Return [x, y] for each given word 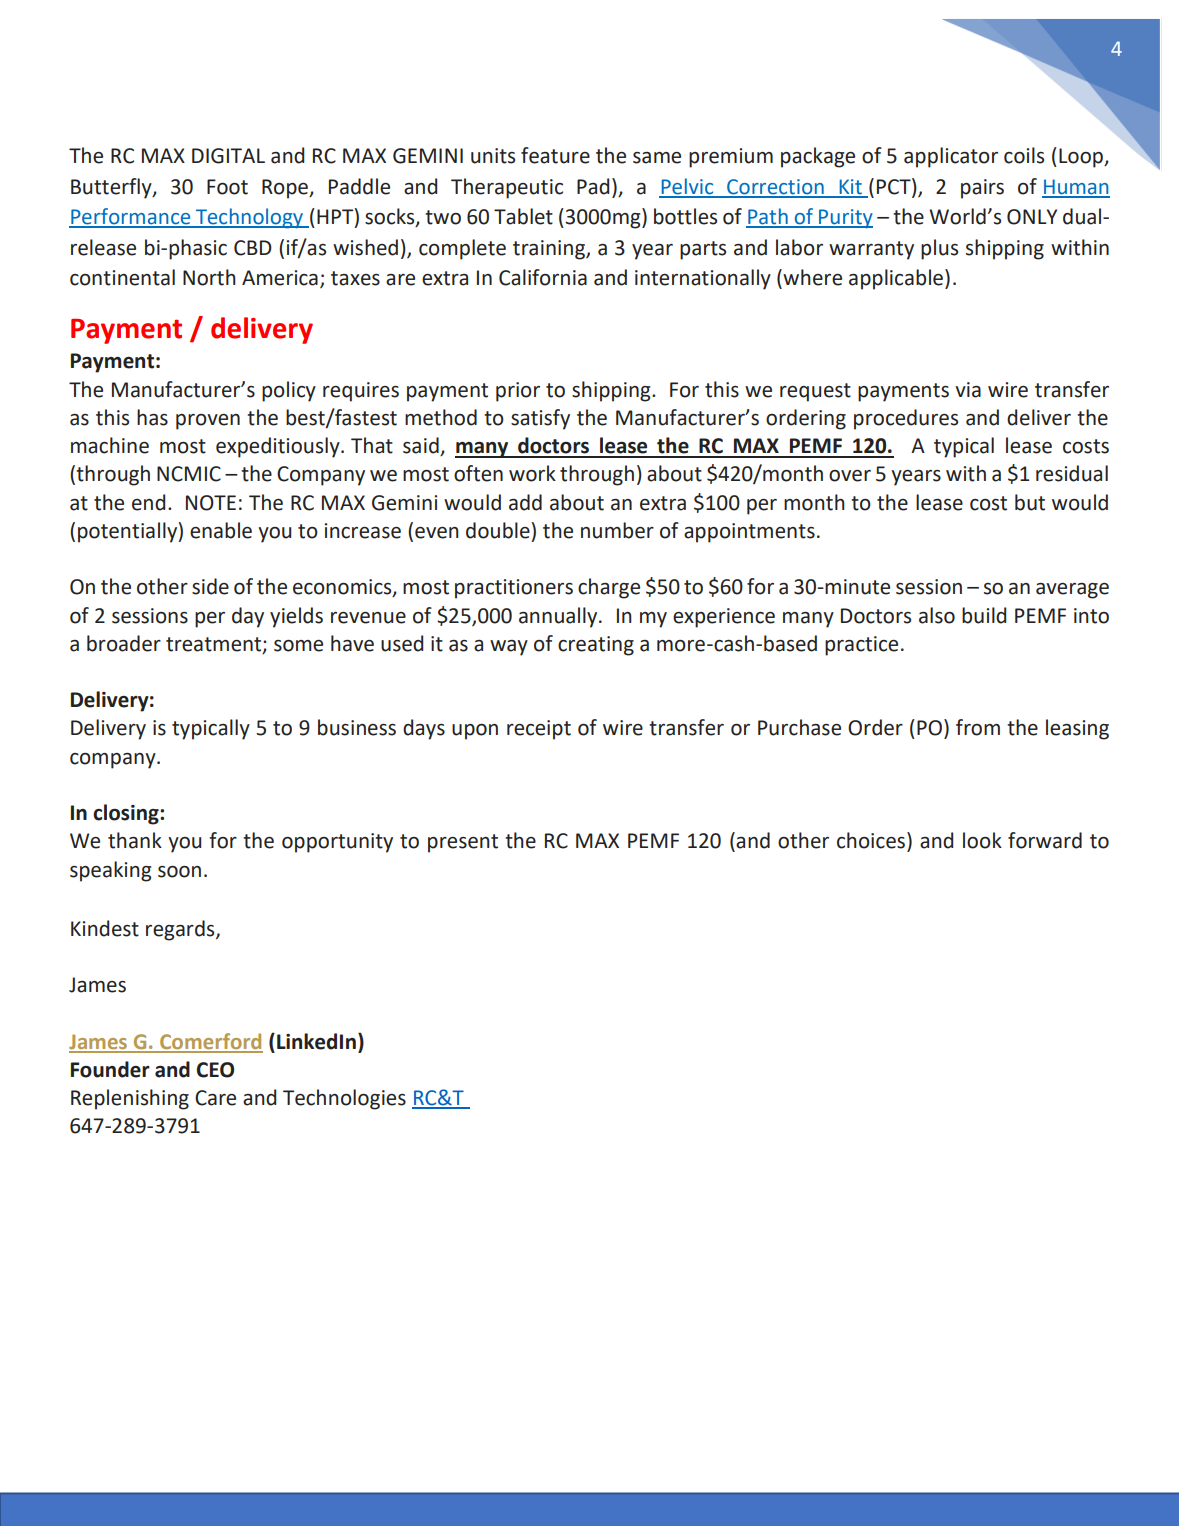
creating [596, 646]
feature [555, 155]
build [984, 615]
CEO [215, 1070]
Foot [227, 187]
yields [296, 617]
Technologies [344, 1099]
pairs [982, 189]
